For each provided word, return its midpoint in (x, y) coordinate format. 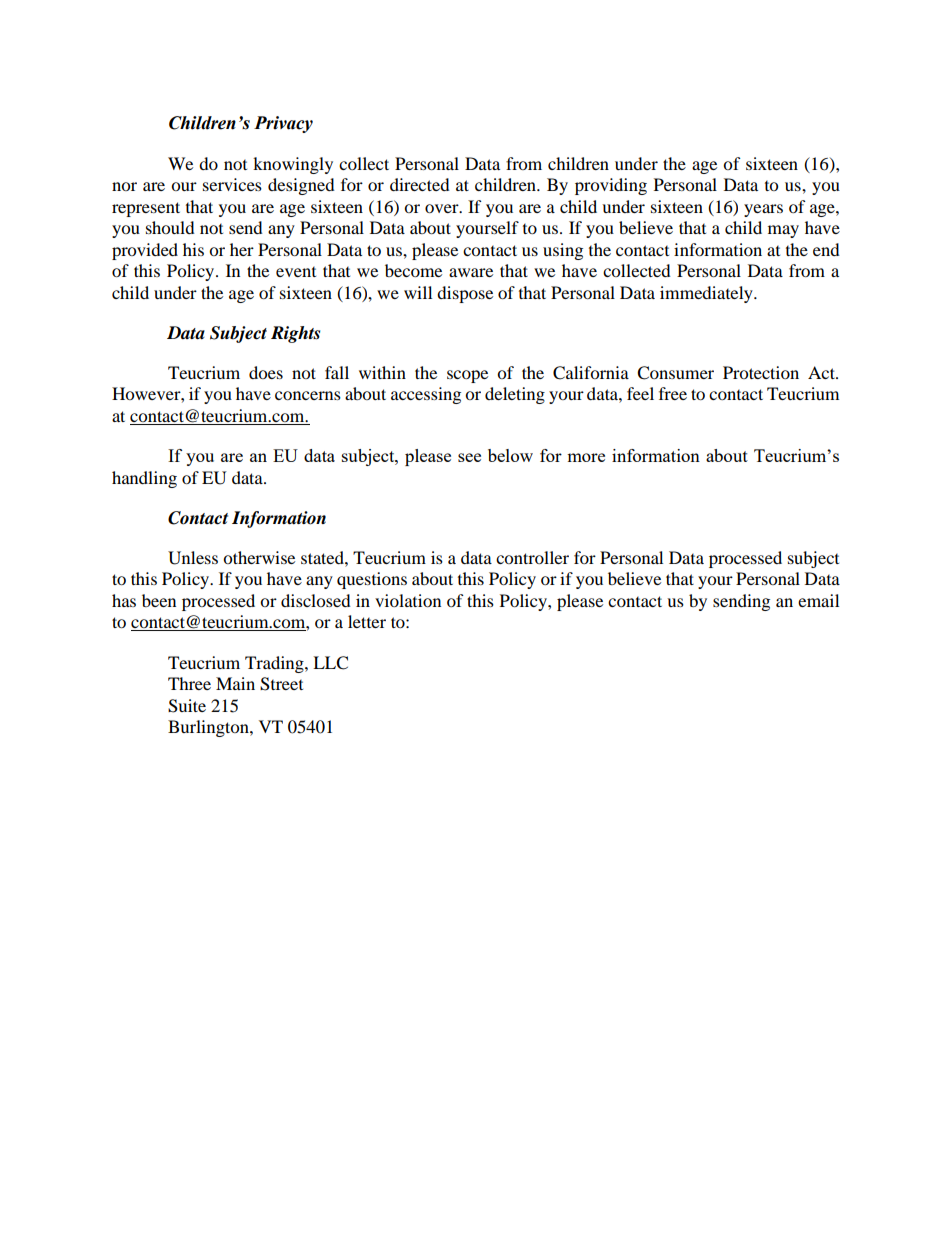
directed (420, 184)
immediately (707, 294)
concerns (308, 395)
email (818, 600)
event (296, 272)
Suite (187, 706)
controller (532, 557)
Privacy (283, 124)
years (763, 210)
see (469, 457)
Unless (193, 558)
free (673, 393)
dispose (465, 294)
